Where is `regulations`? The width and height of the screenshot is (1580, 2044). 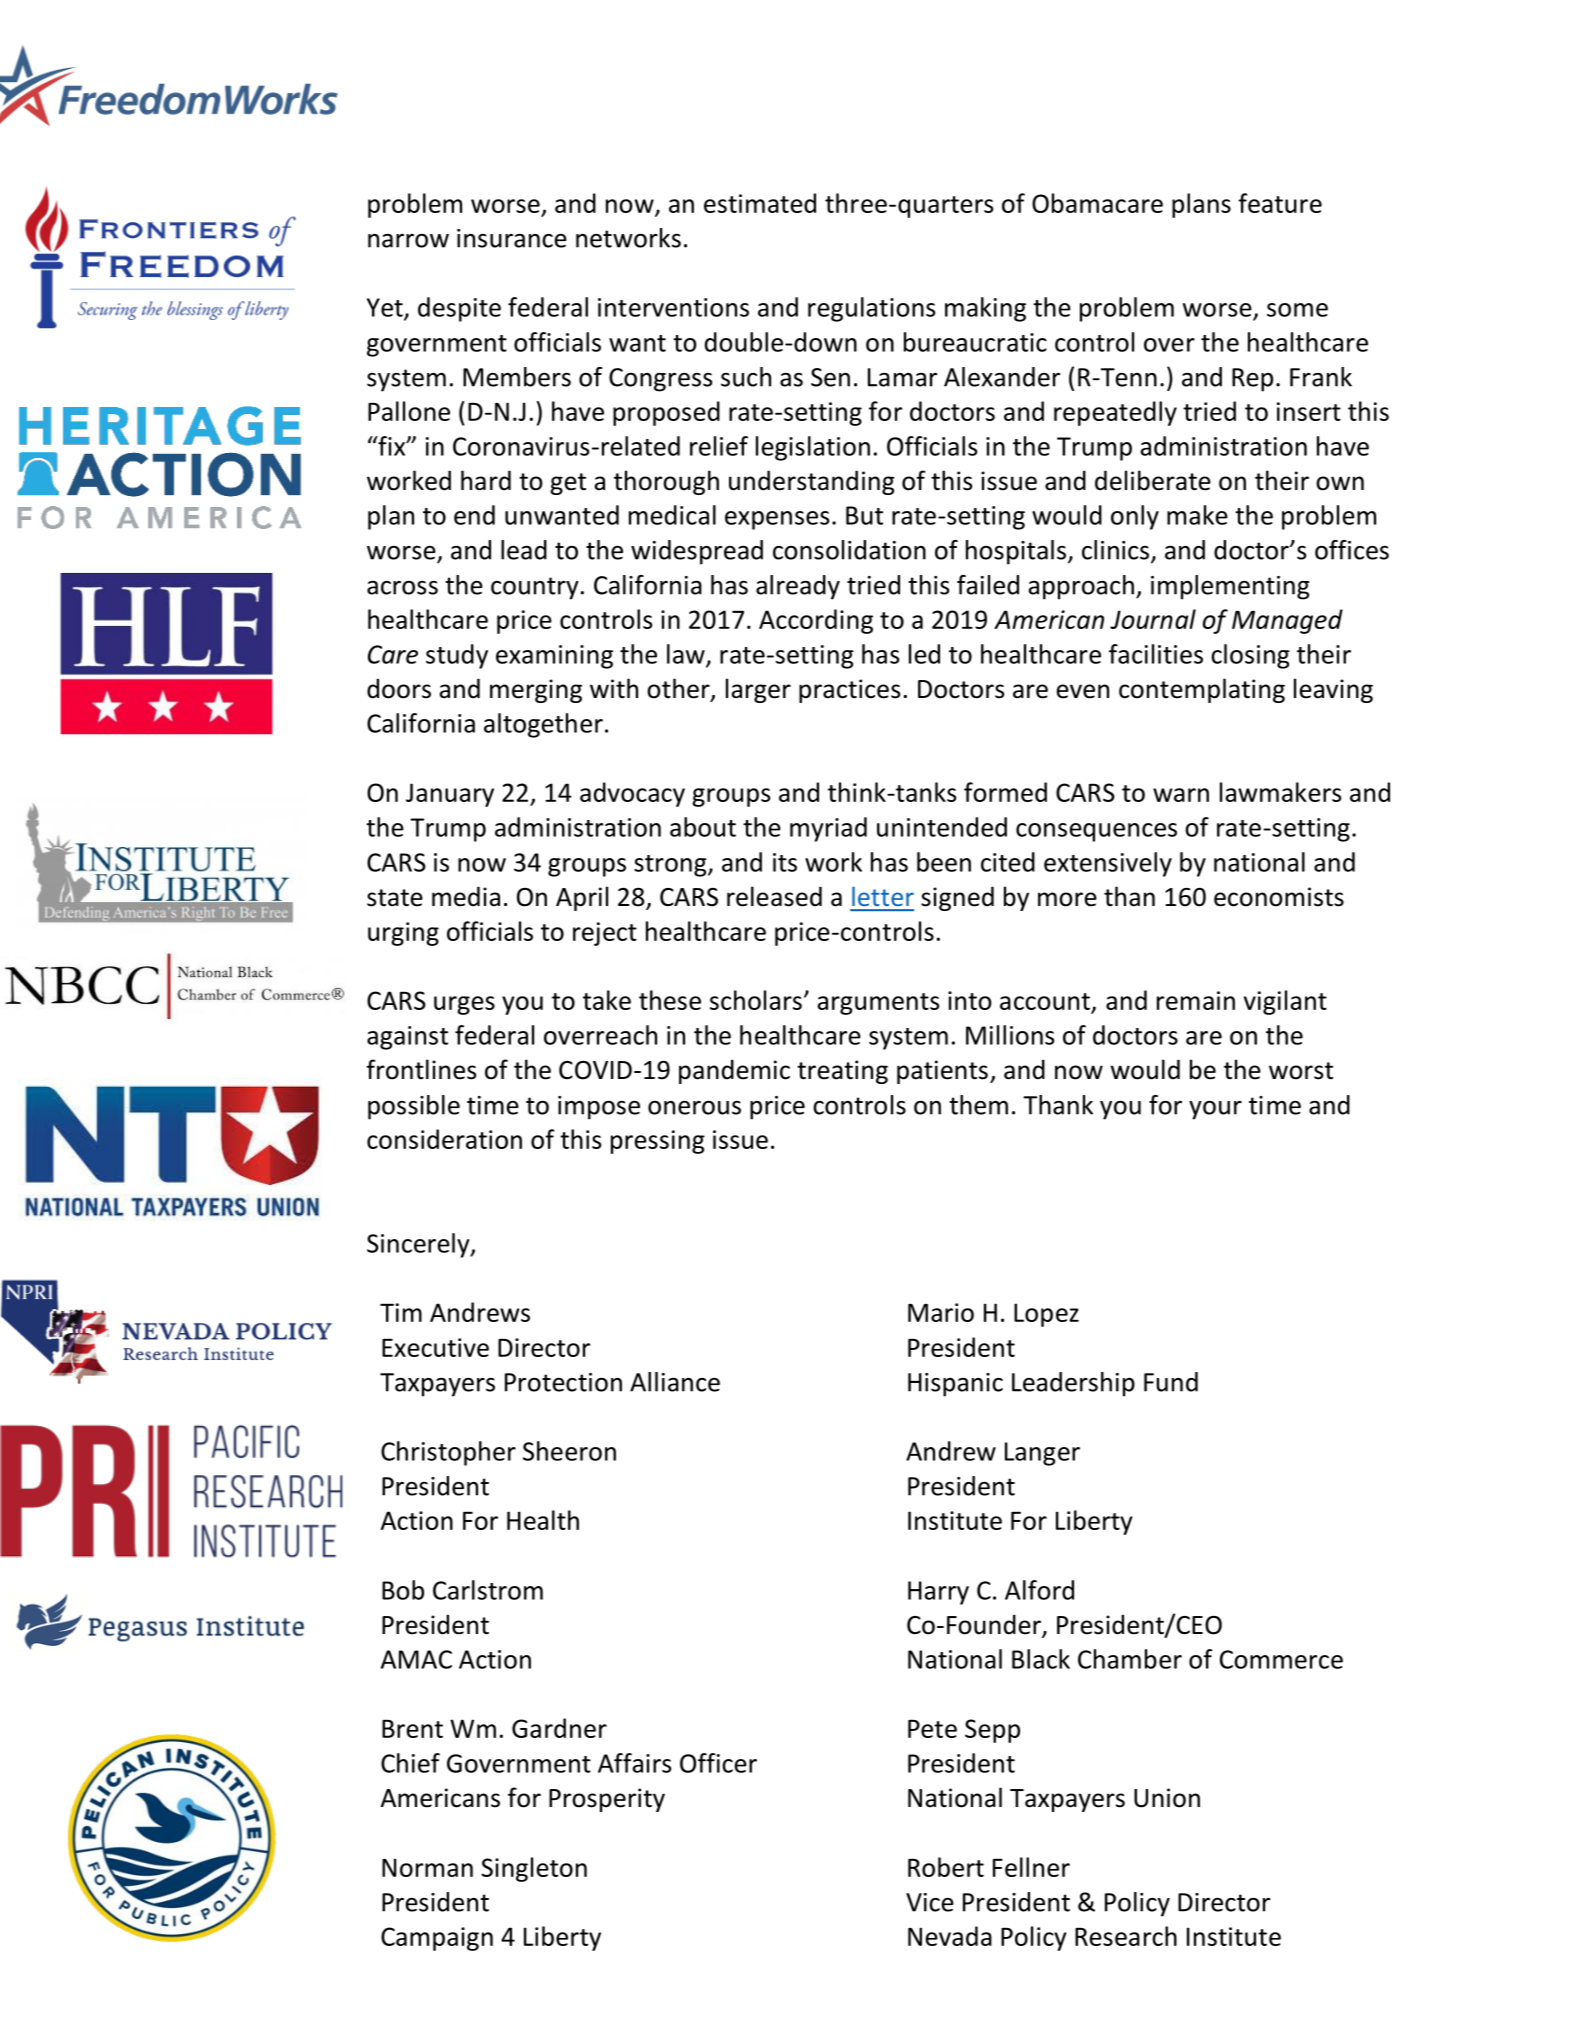 regulations is located at coordinates (871, 309).
